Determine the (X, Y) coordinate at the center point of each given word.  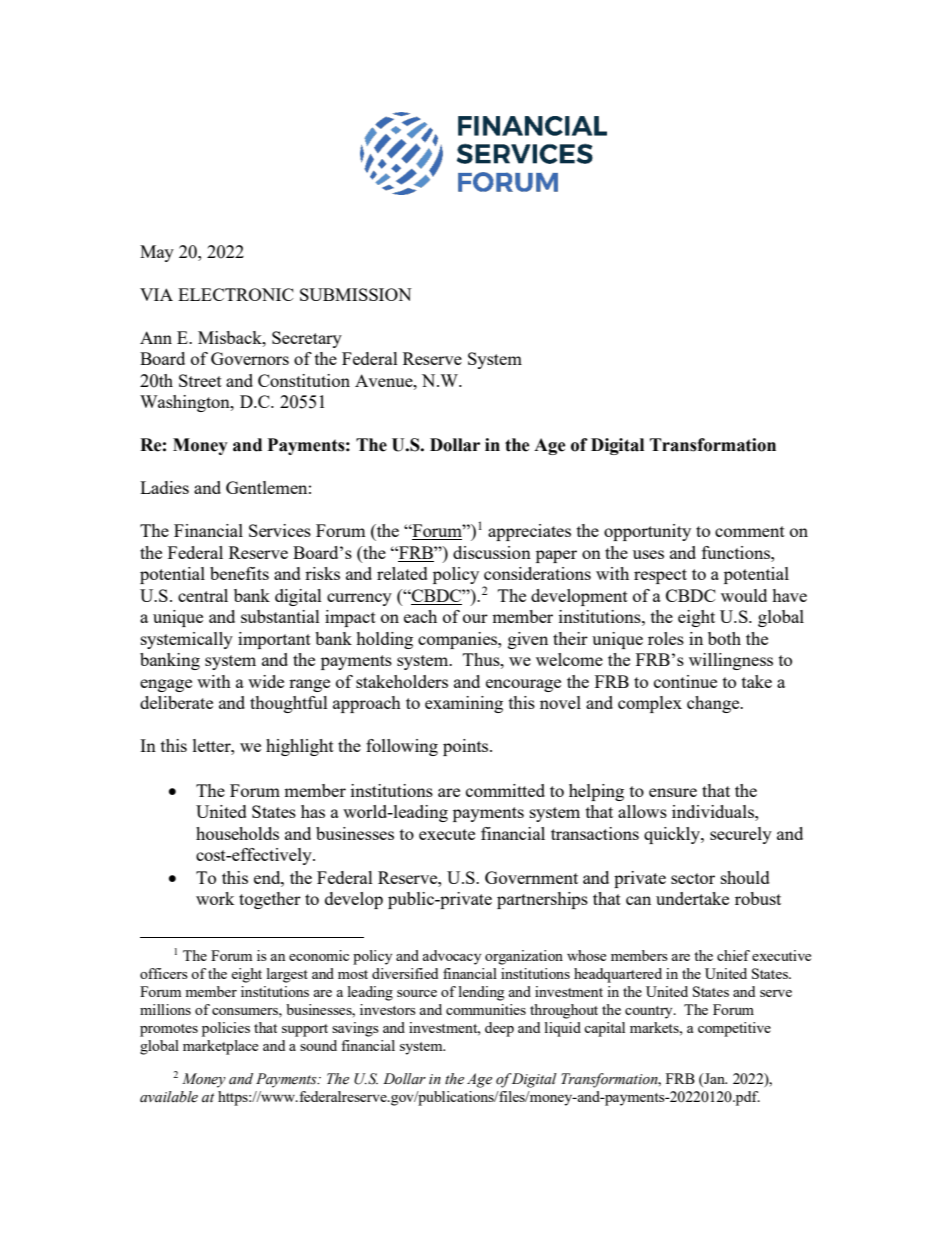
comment (750, 531)
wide (266, 681)
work (215, 898)
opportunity (647, 532)
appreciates (529, 532)
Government (531, 877)
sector (693, 878)
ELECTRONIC (236, 294)
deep (499, 1029)
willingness (731, 661)
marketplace (220, 1047)
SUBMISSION (356, 294)
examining (464, 704)
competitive (734, 1029)
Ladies (164, 487)
